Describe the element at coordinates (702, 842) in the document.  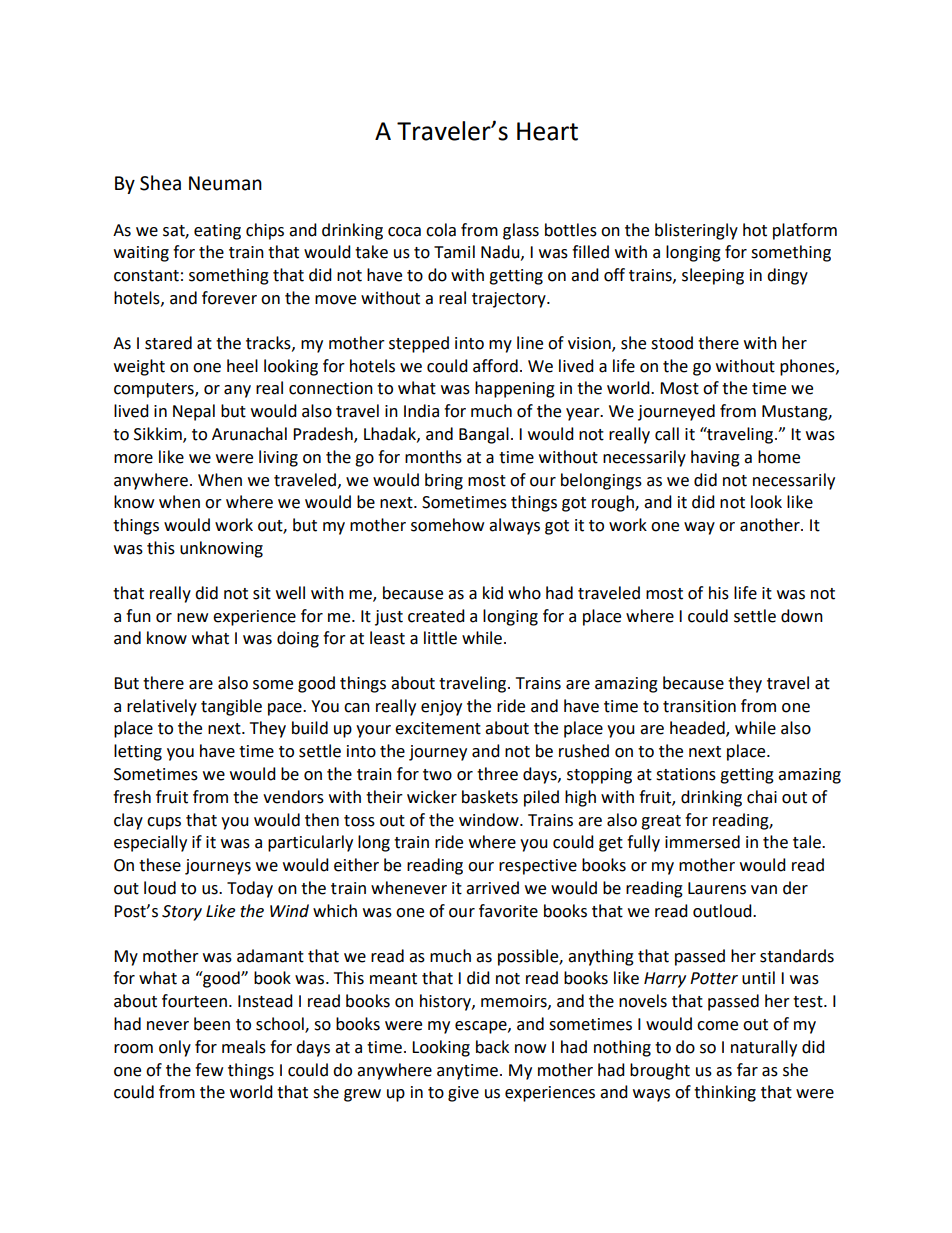
I see `immersed` at that location.
